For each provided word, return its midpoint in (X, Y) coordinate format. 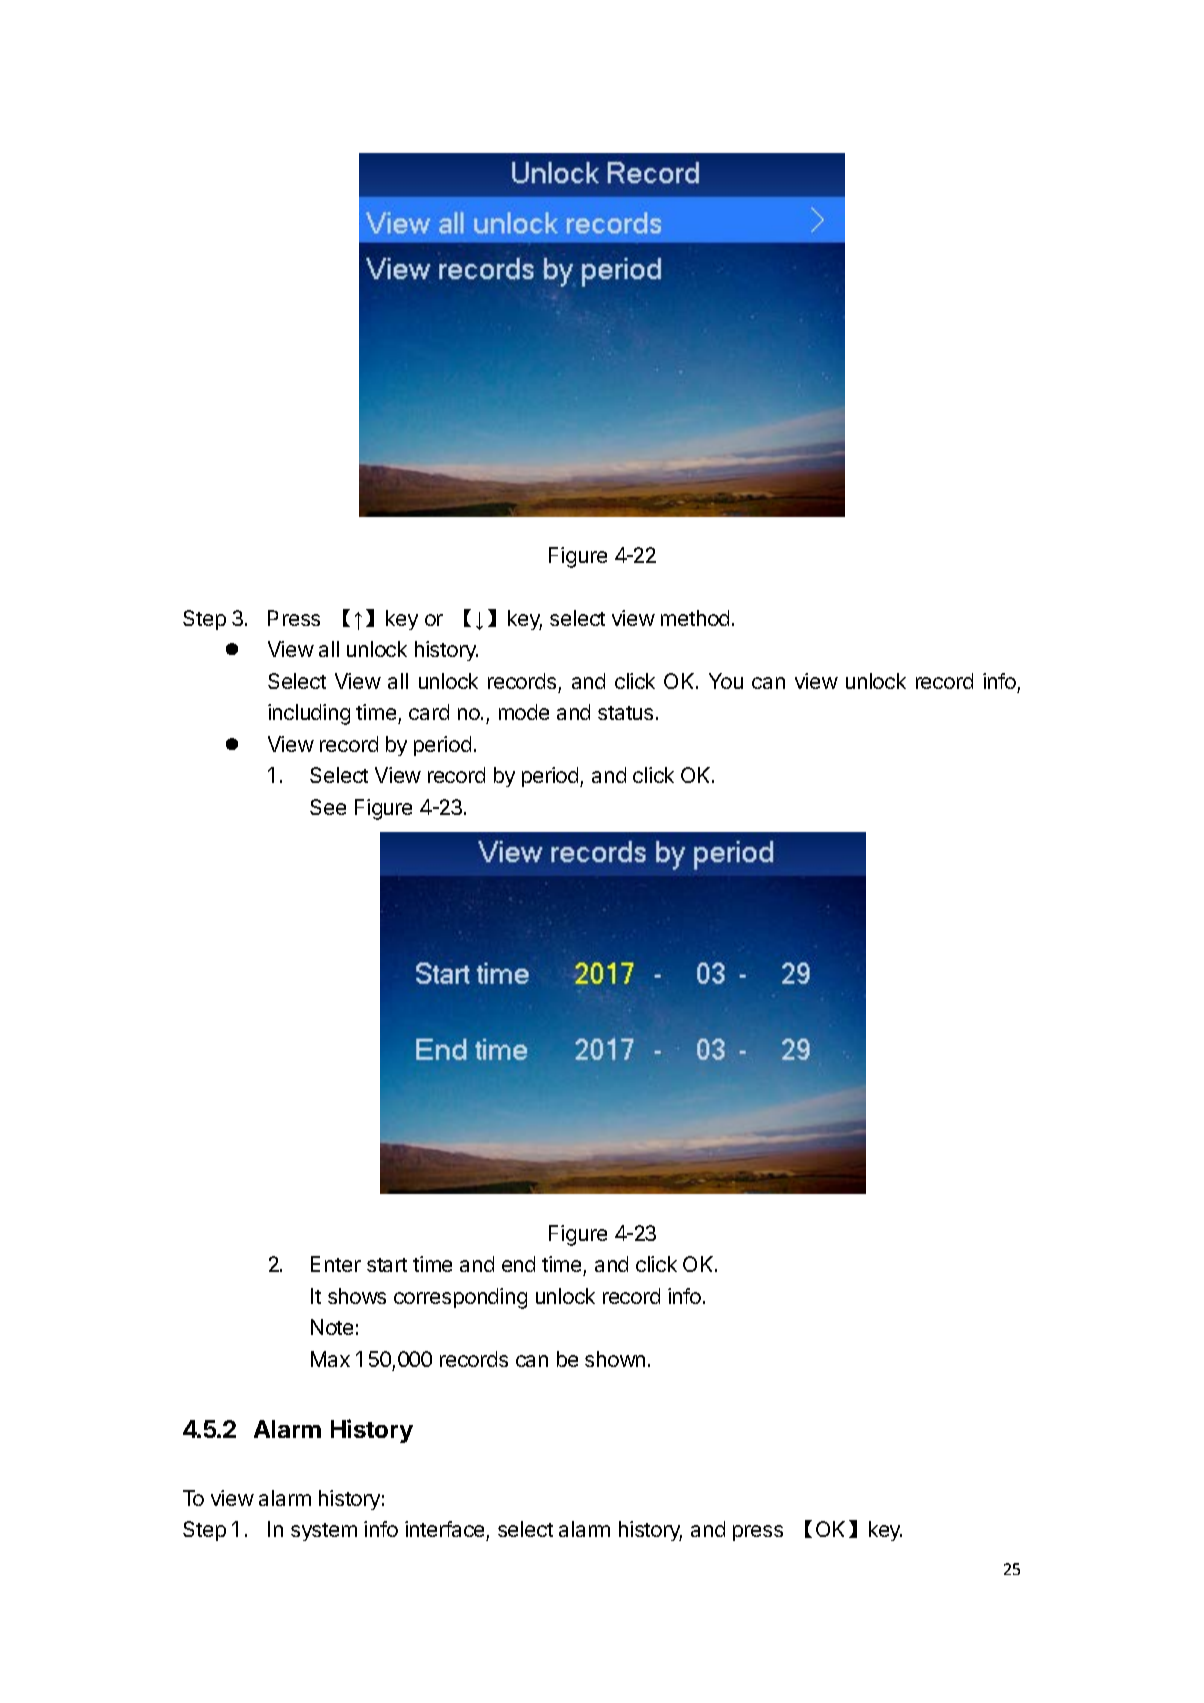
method (695, 618)
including (309, 714)
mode (524, 712)
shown (615, 1359)
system (324, 1532)
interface (446, 1531)
